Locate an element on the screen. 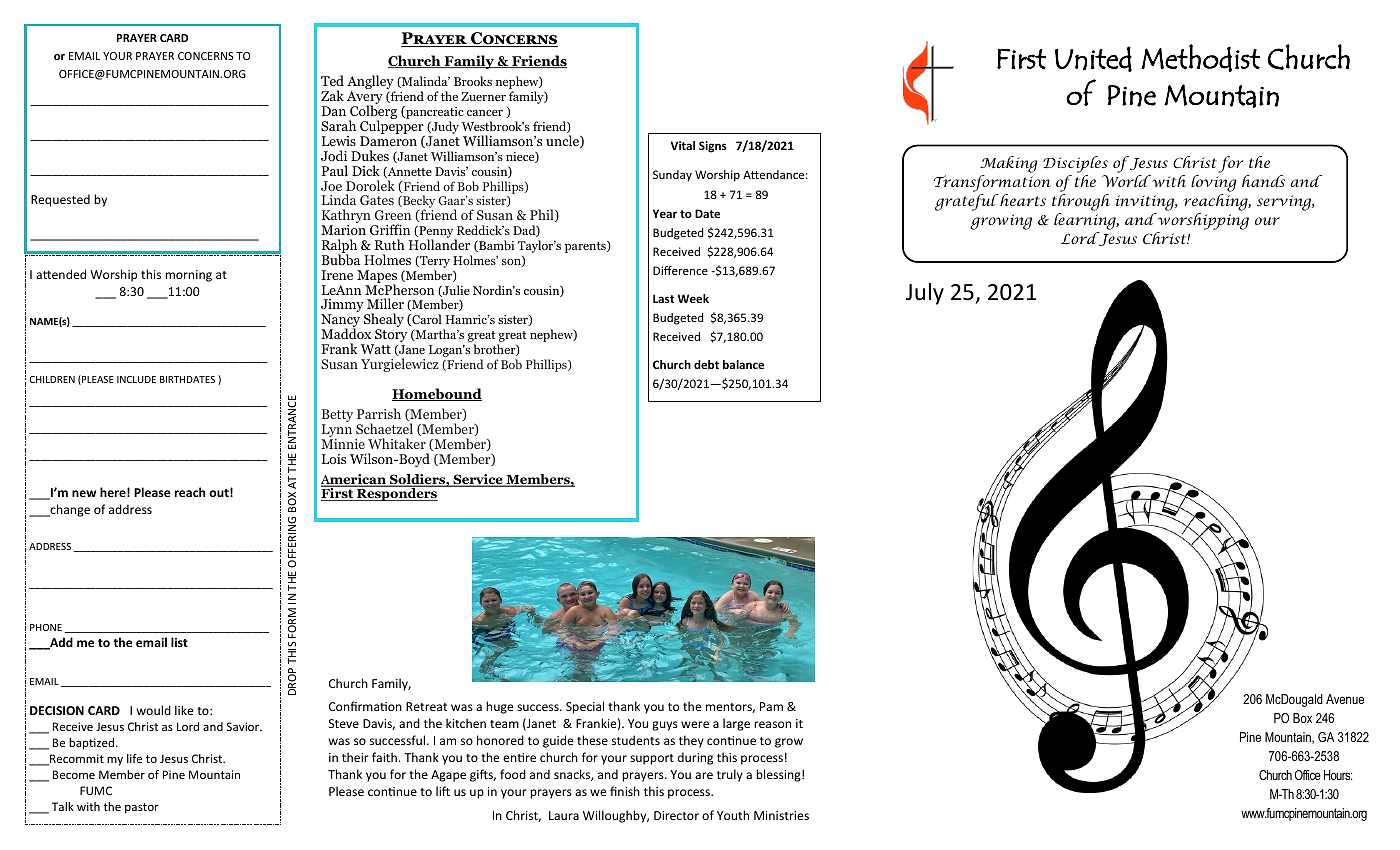 Image resolution: width=1400 pixels, height=850 pixels. July is located at coordinates (925, 294).
